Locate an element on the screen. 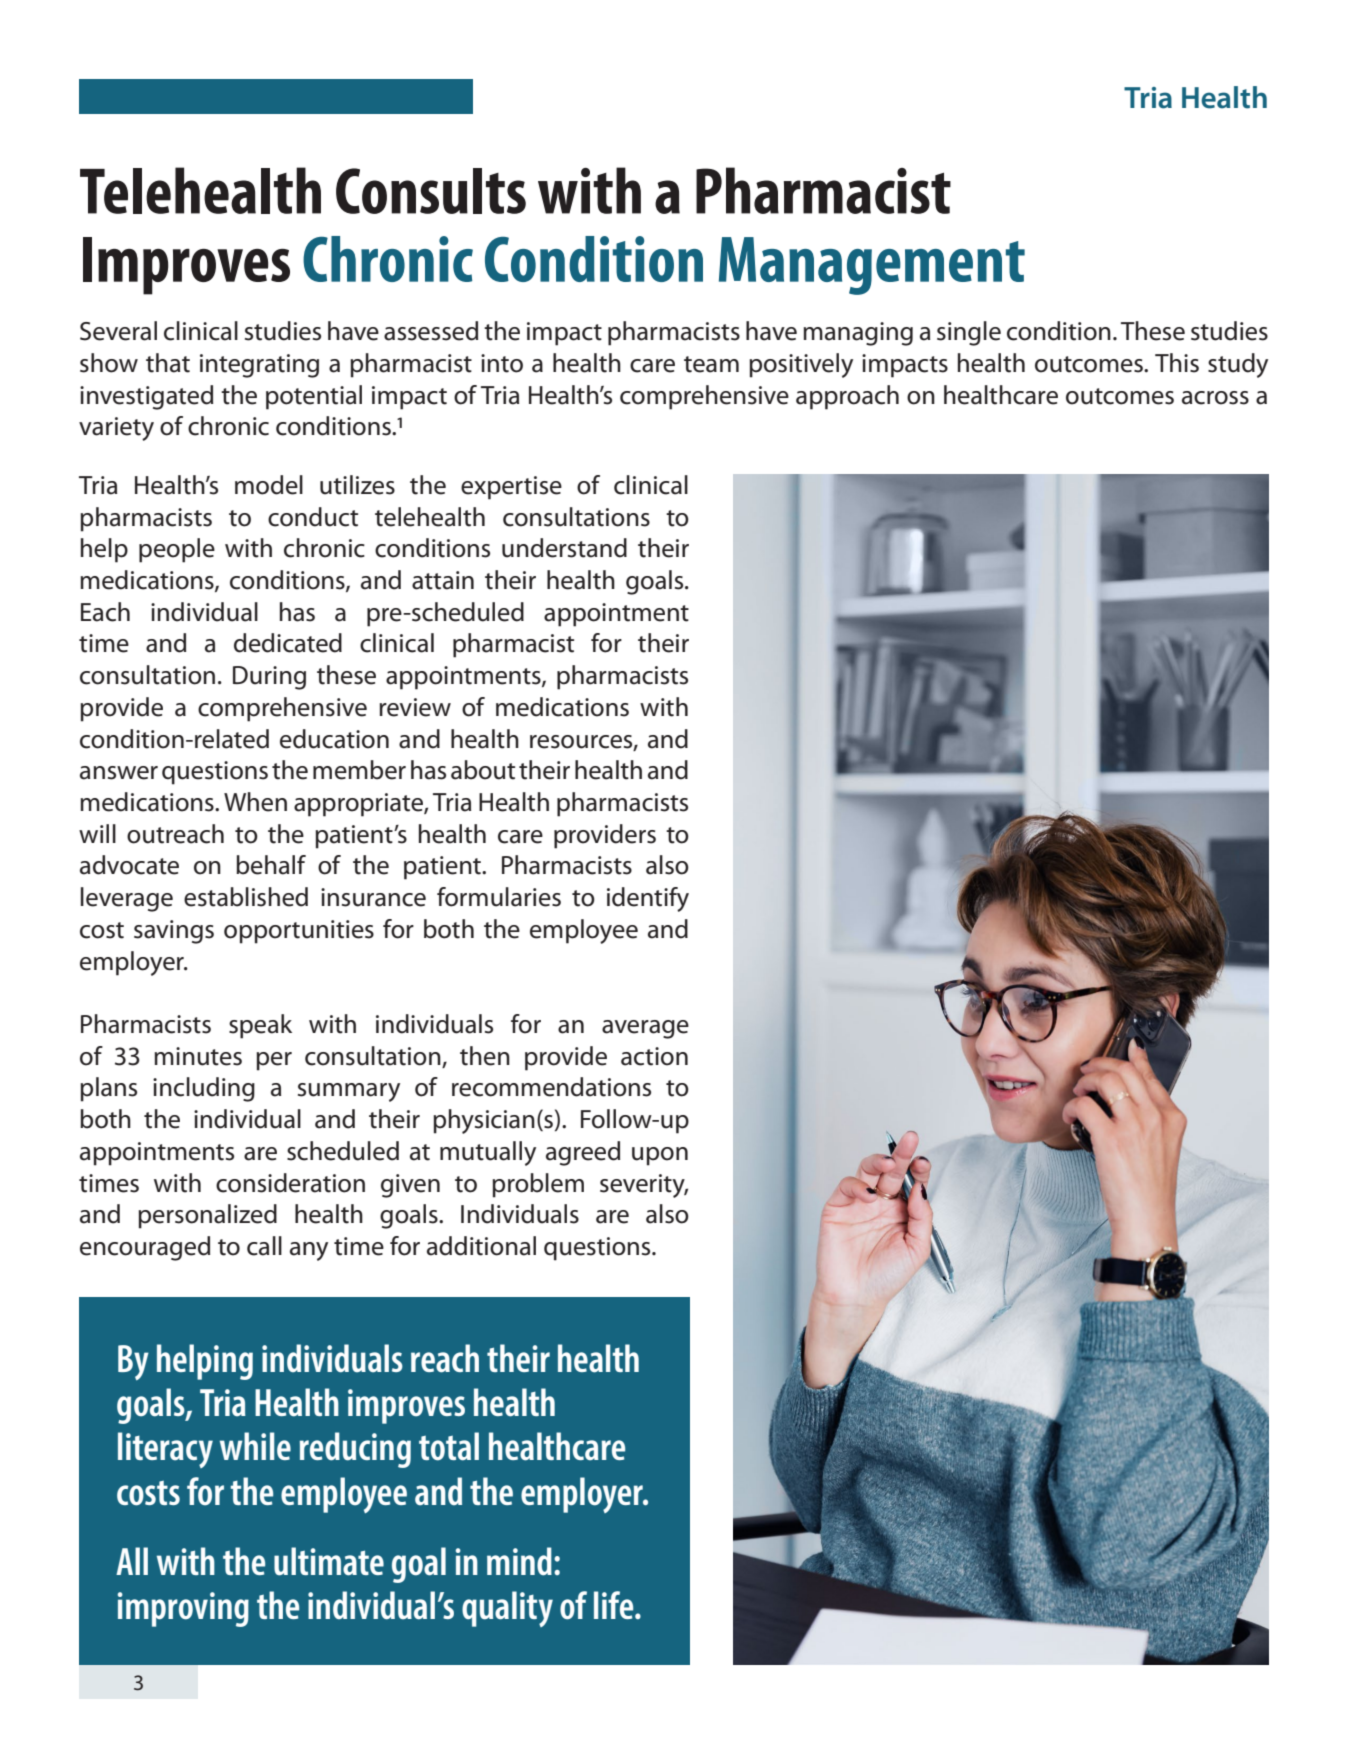 The width and height of the screenshot is (1348, 1744). During is located at coordinates (269, 678).
